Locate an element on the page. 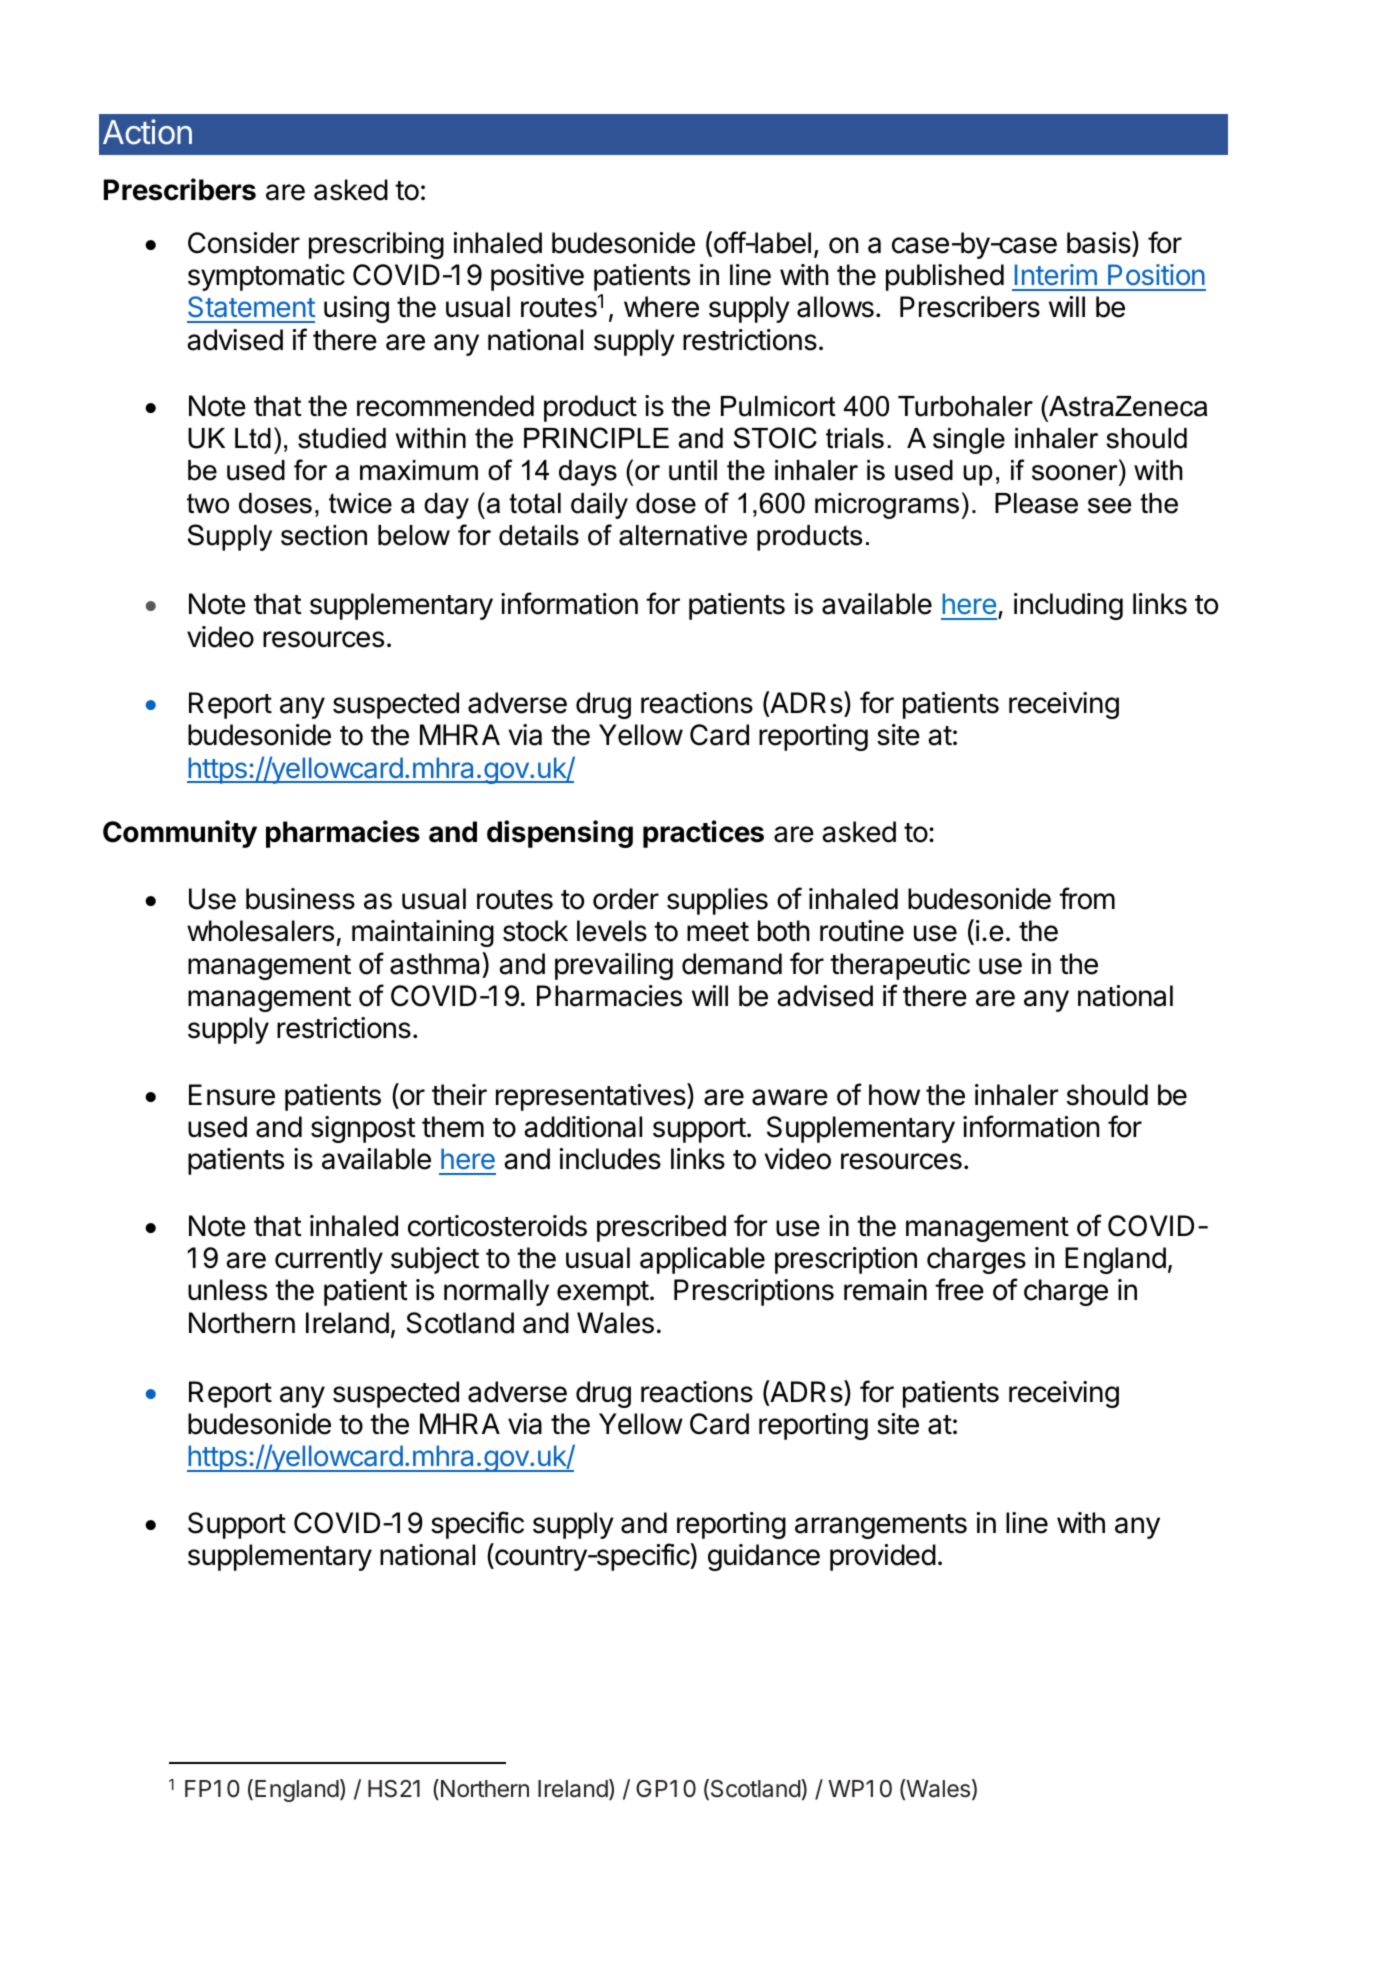  Interim is located at coordinates (1056, 274).
